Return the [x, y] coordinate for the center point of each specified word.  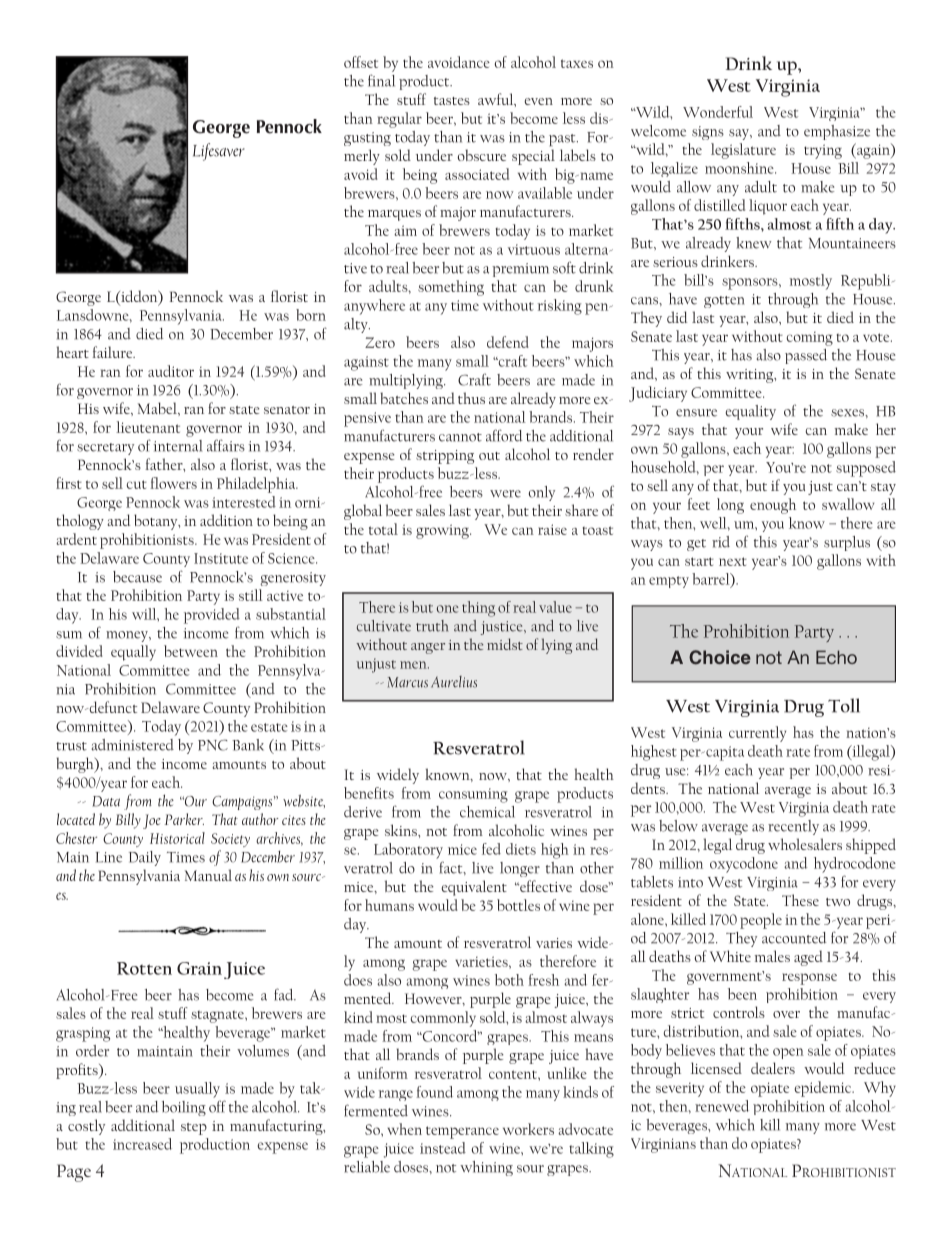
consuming [473, 795]
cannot [460, 437]
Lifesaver [219, 152]
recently [793, 827]
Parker [184, 819]
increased [142, 1144]
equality [750, 412]
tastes [452, 101]
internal [178, 446]
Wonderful [718, 112]
